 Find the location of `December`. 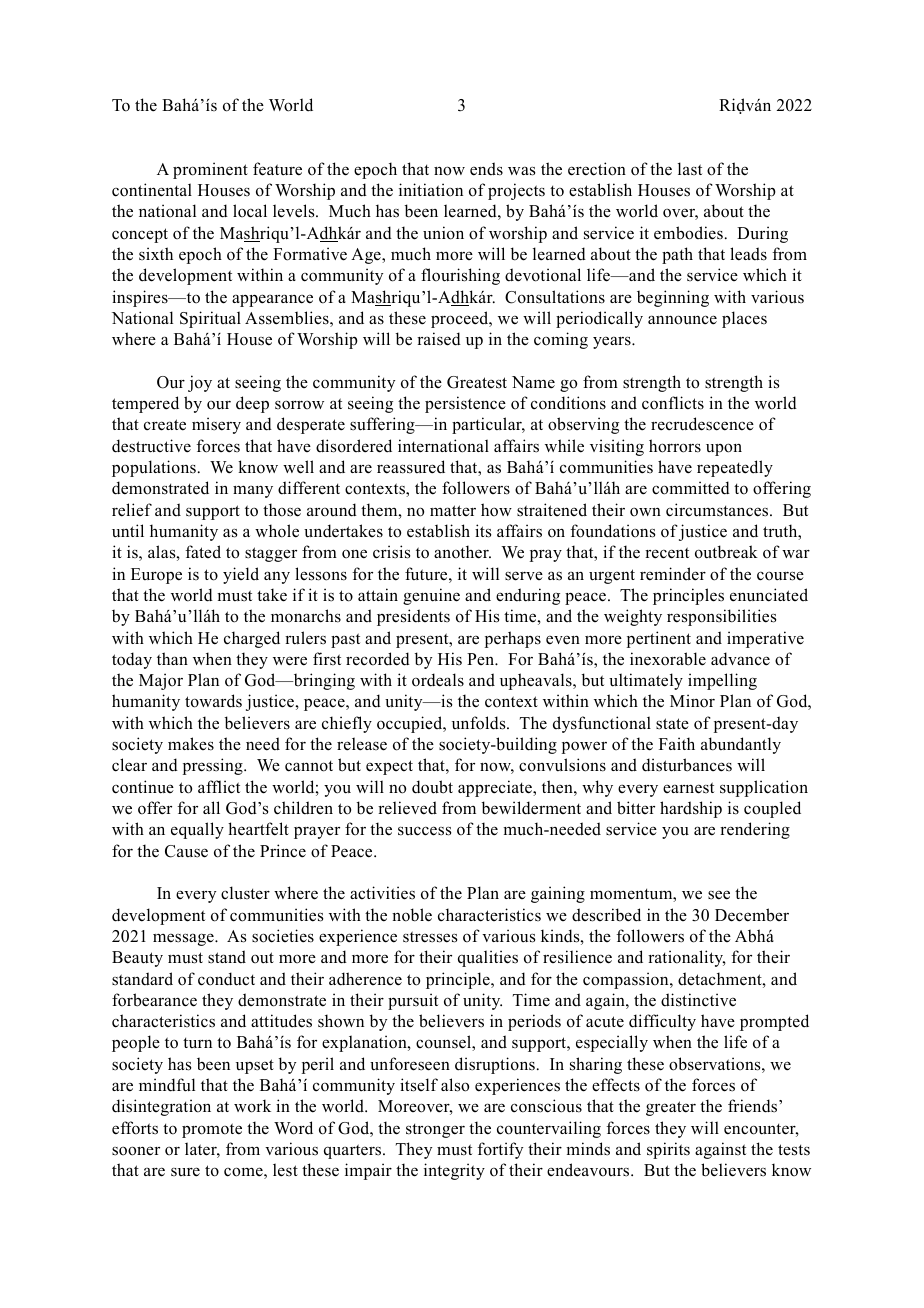

December is located at coordinates (752, 915).
